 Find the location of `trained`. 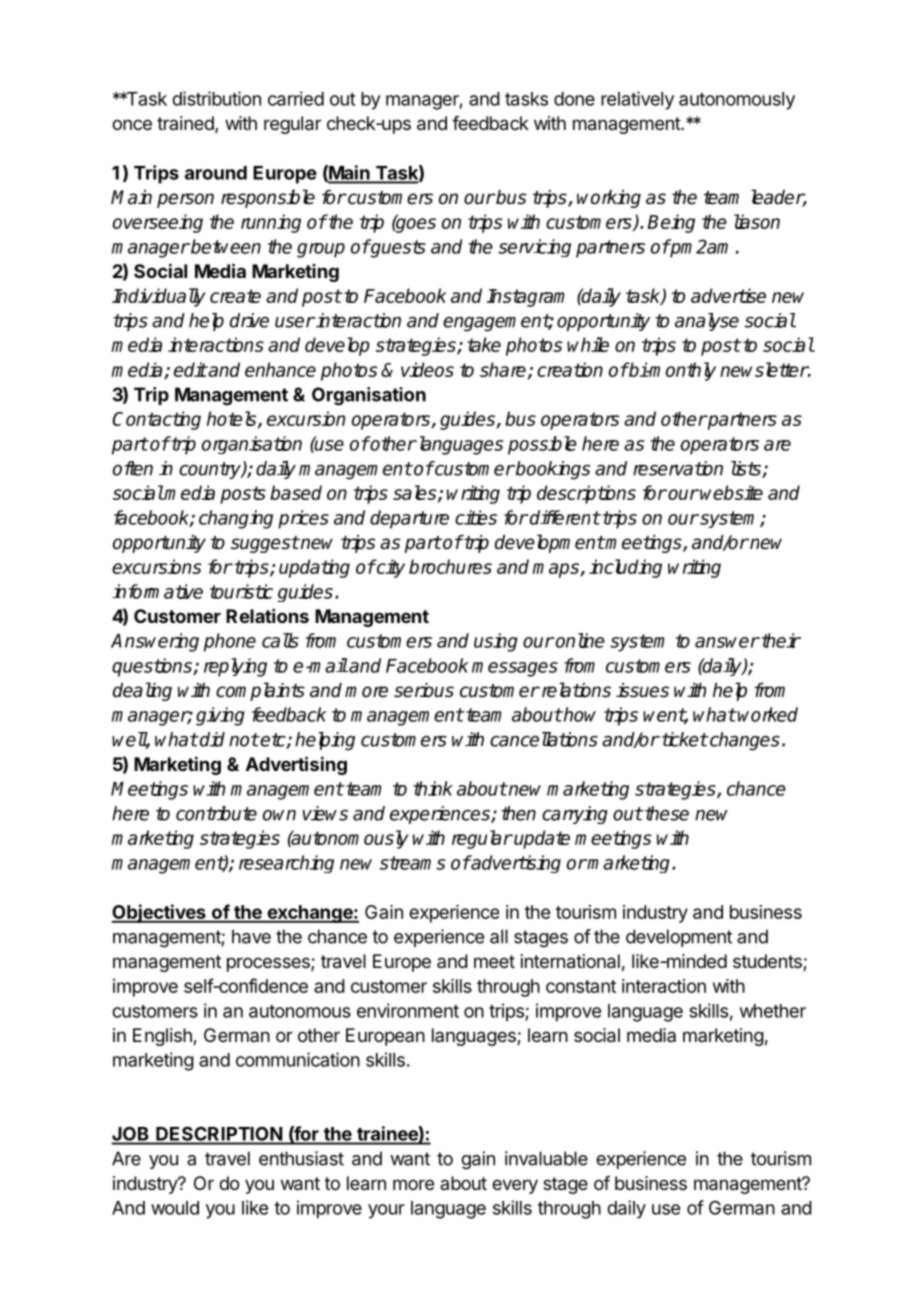

trained is located at coordinates (186, 124).
